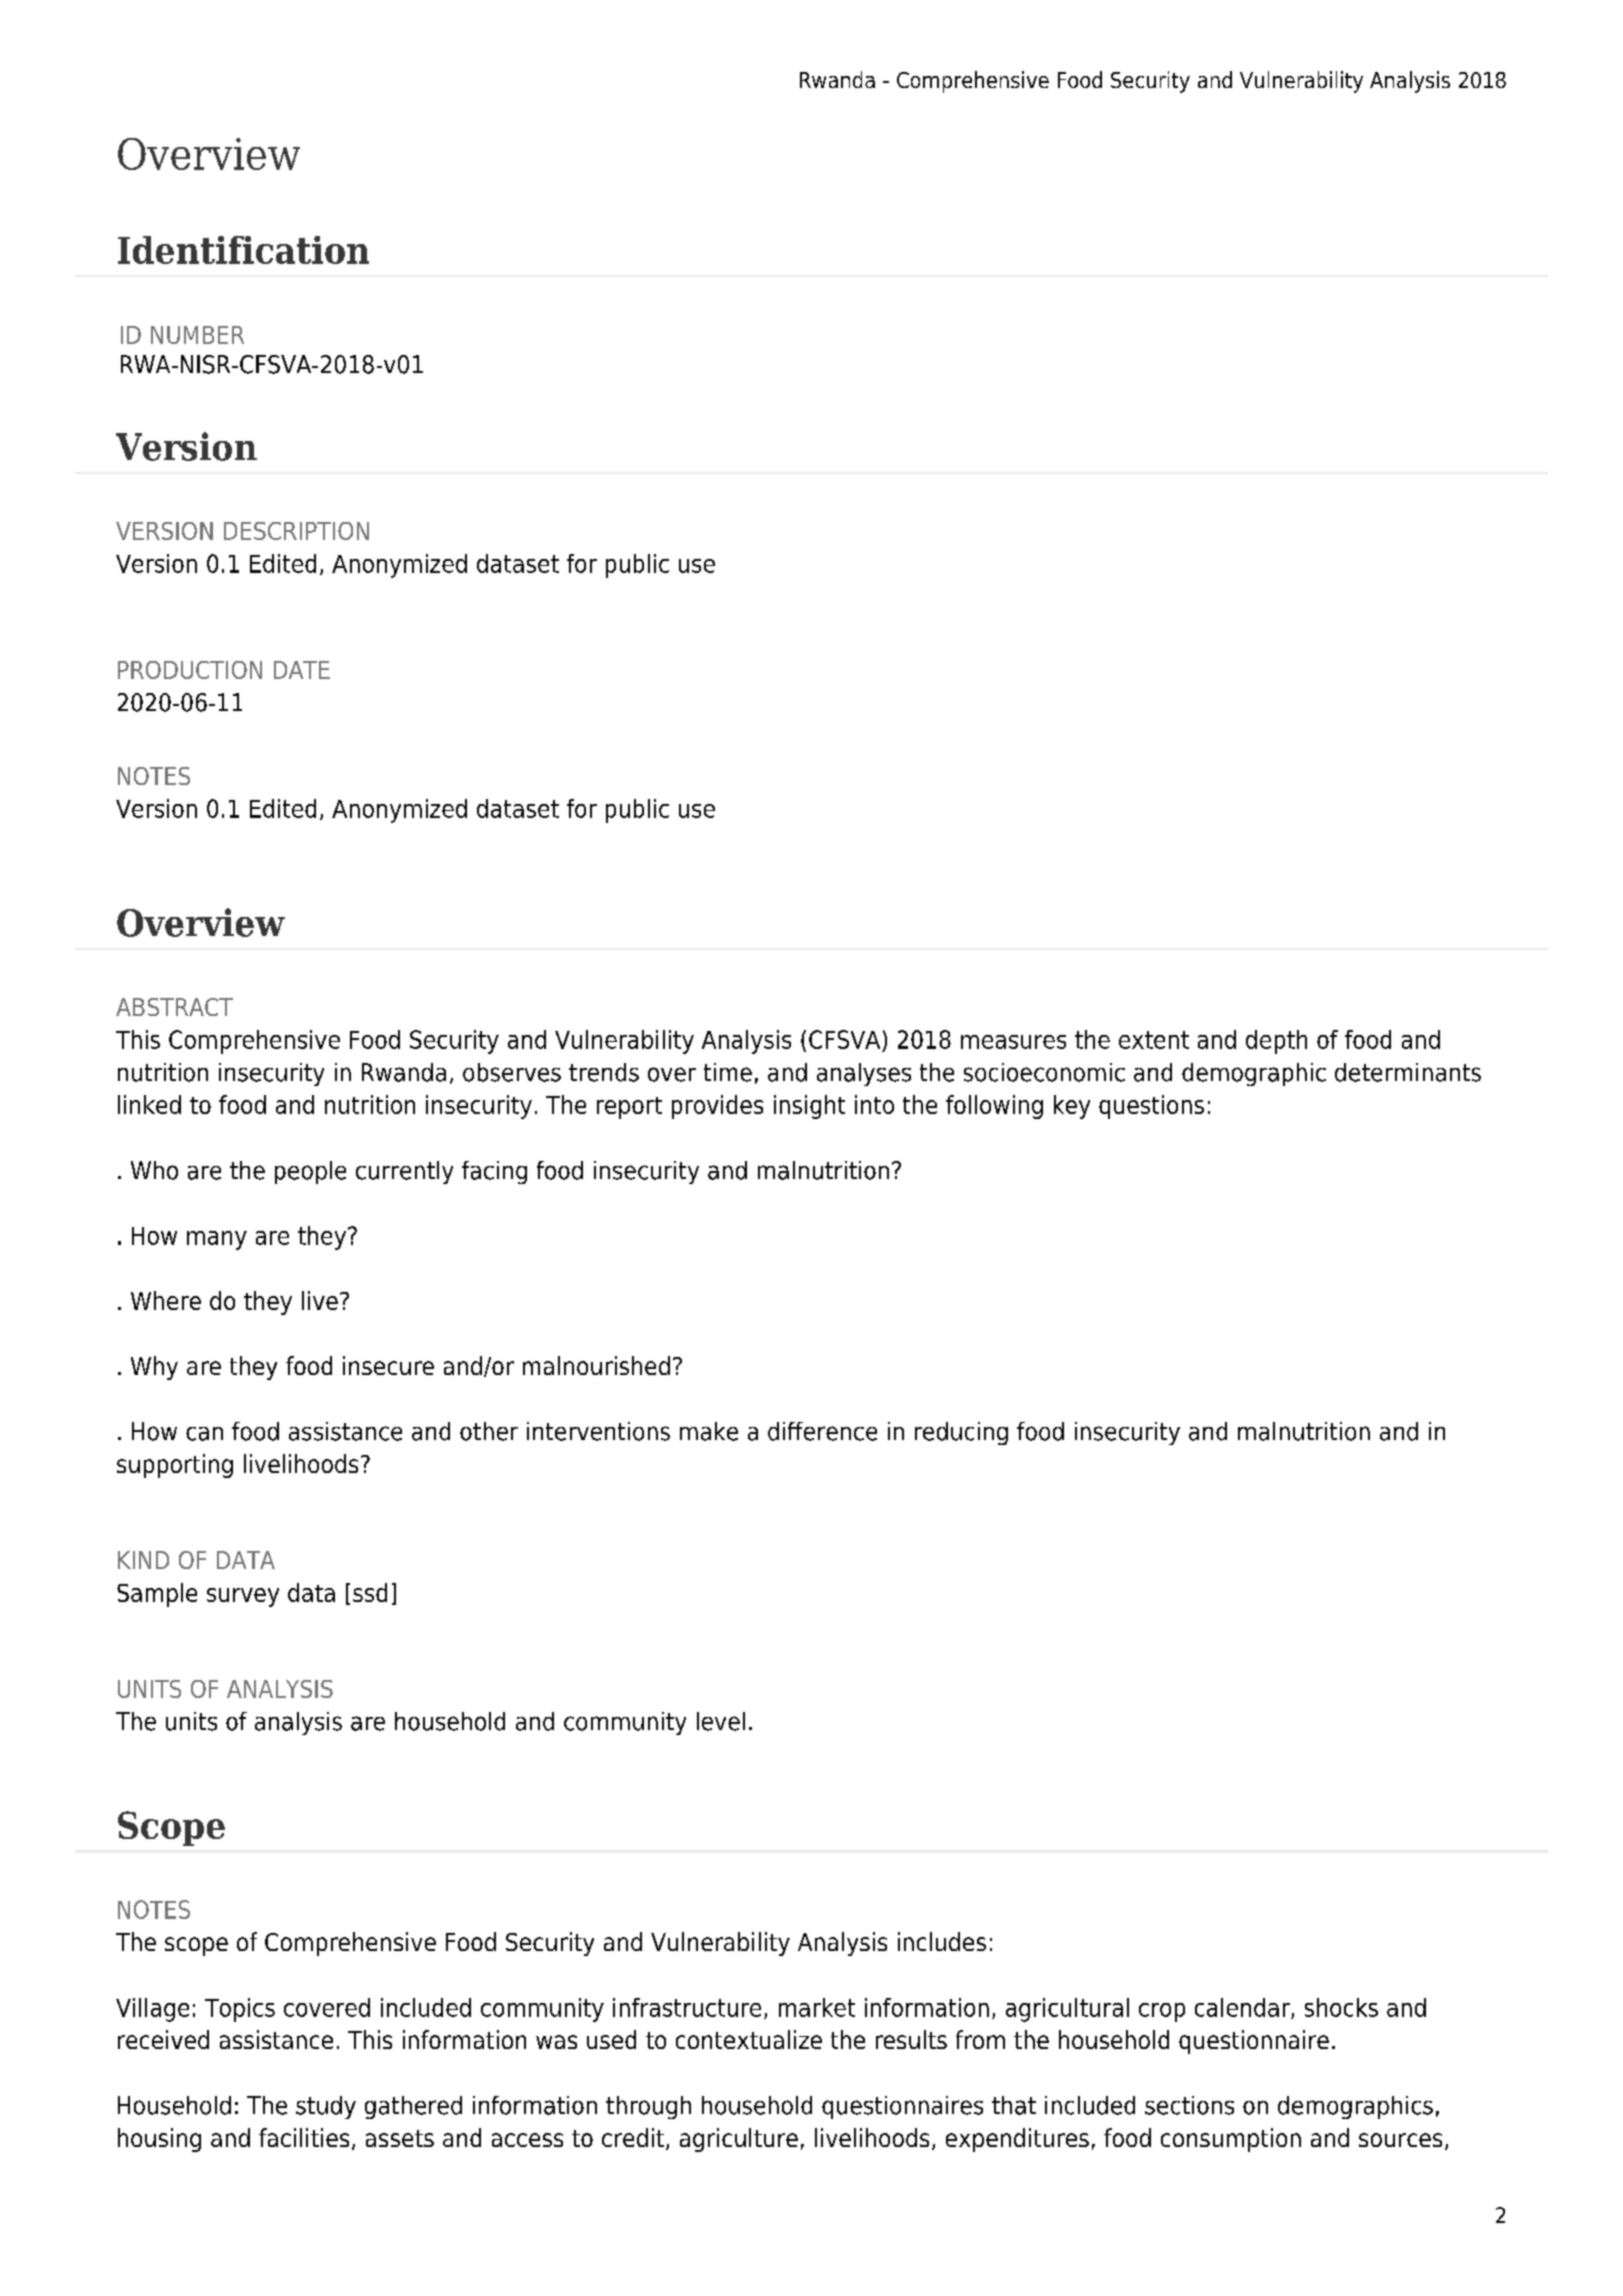  Describe the element at coordinates (326, 2107) in the document. I see `study` at that location.
